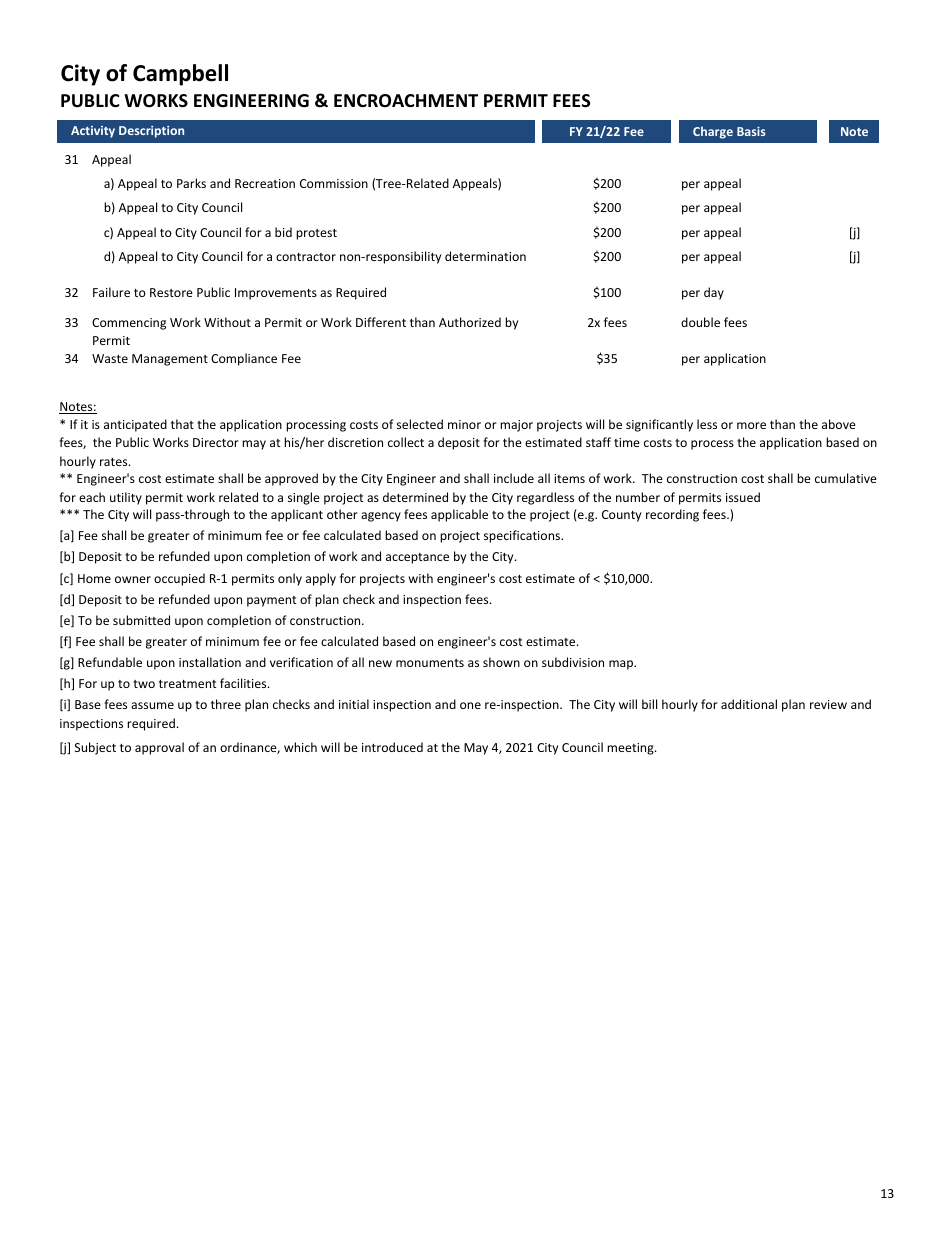  Describe the element at coordinates (406, 100) in the screenshot. I see `ENCROACHMENT` at that location.
